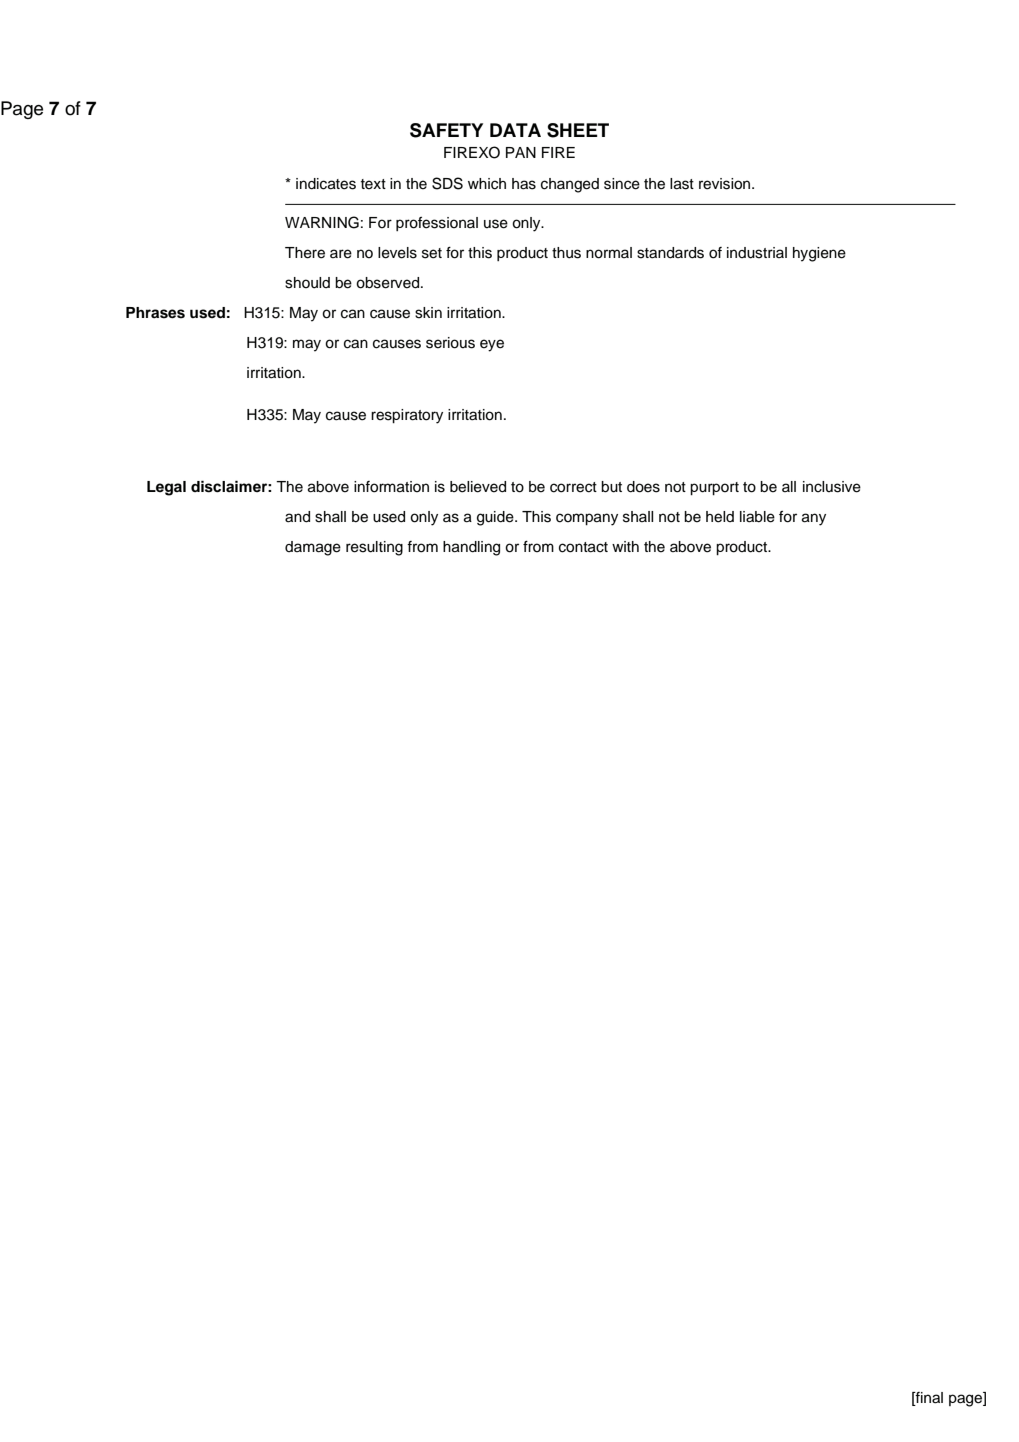  I want to click on final, so click(928, 1399).
